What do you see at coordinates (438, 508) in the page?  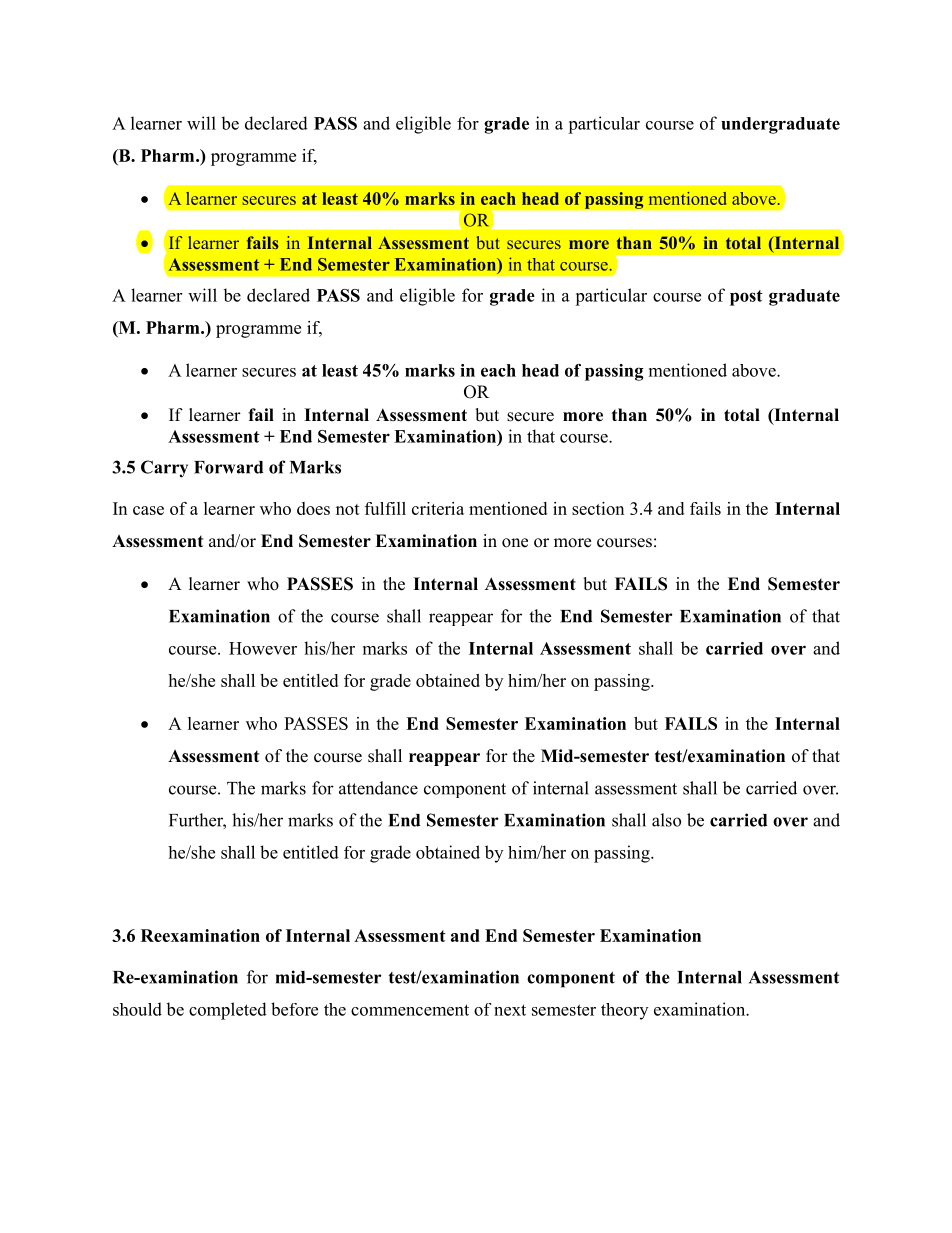 I see `criteria` at bounding box center [438, 508].
